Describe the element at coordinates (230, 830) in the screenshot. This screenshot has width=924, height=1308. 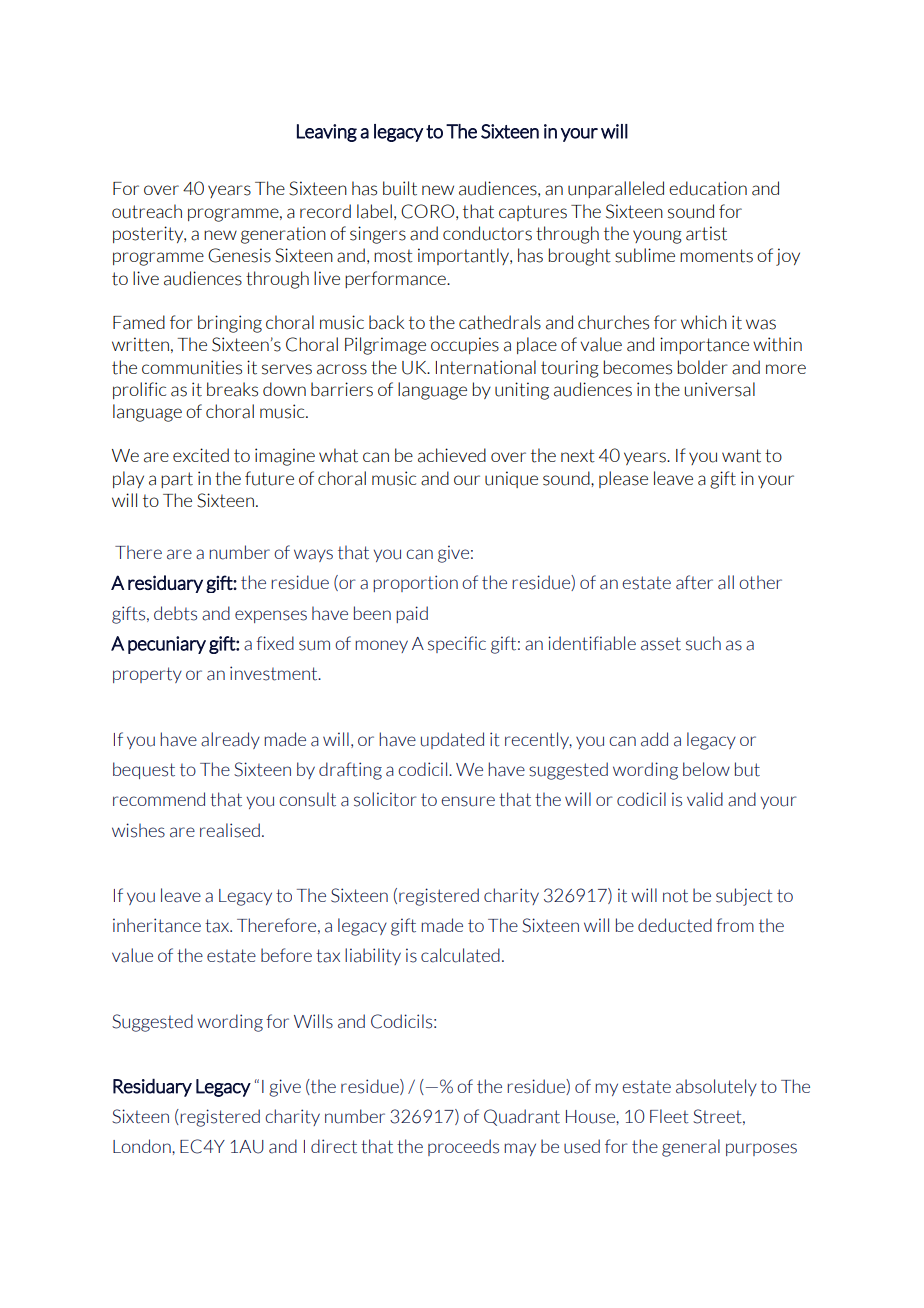
I see `realised` at that location.
